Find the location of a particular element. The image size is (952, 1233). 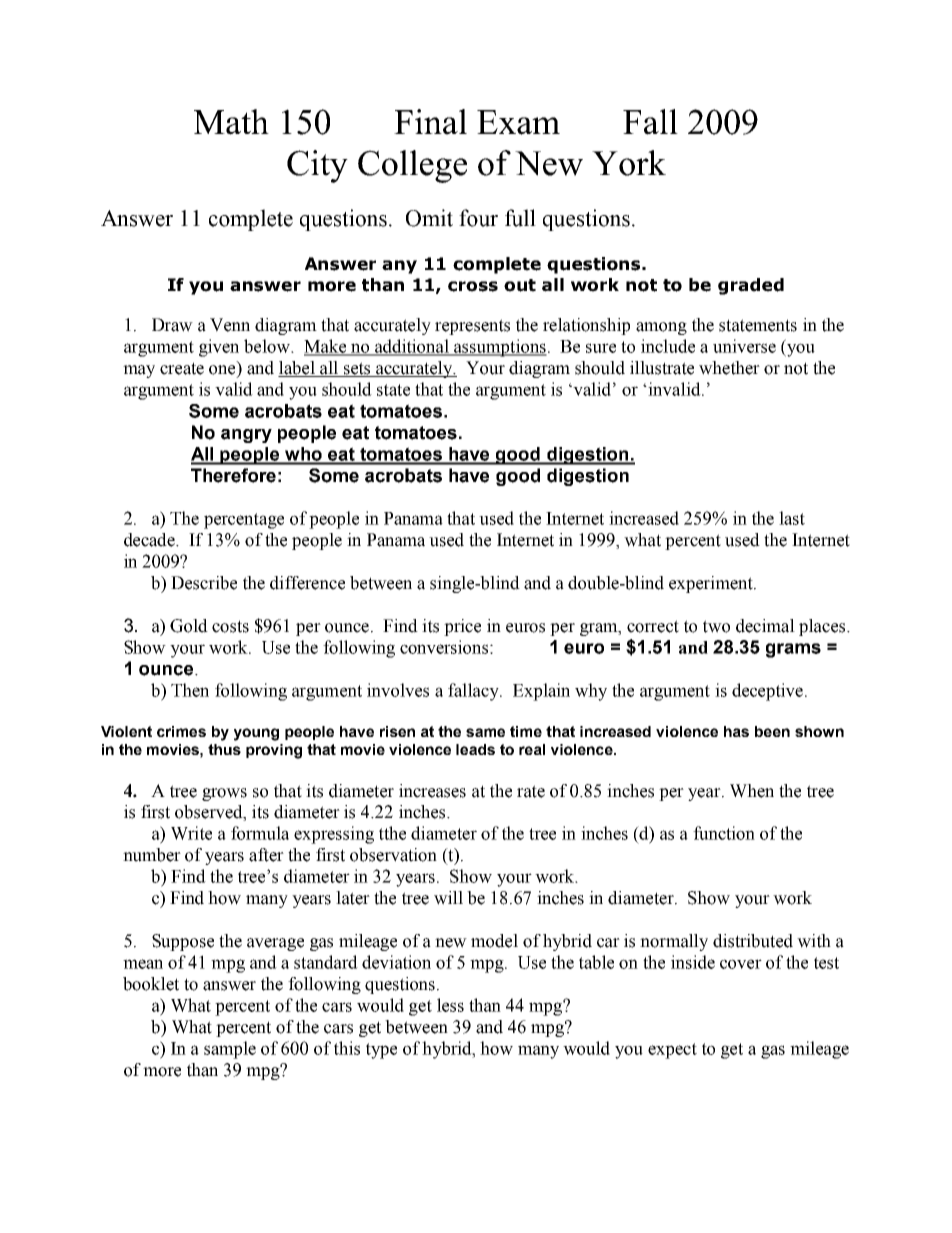

experiment is located at coordinates (712, 584).
